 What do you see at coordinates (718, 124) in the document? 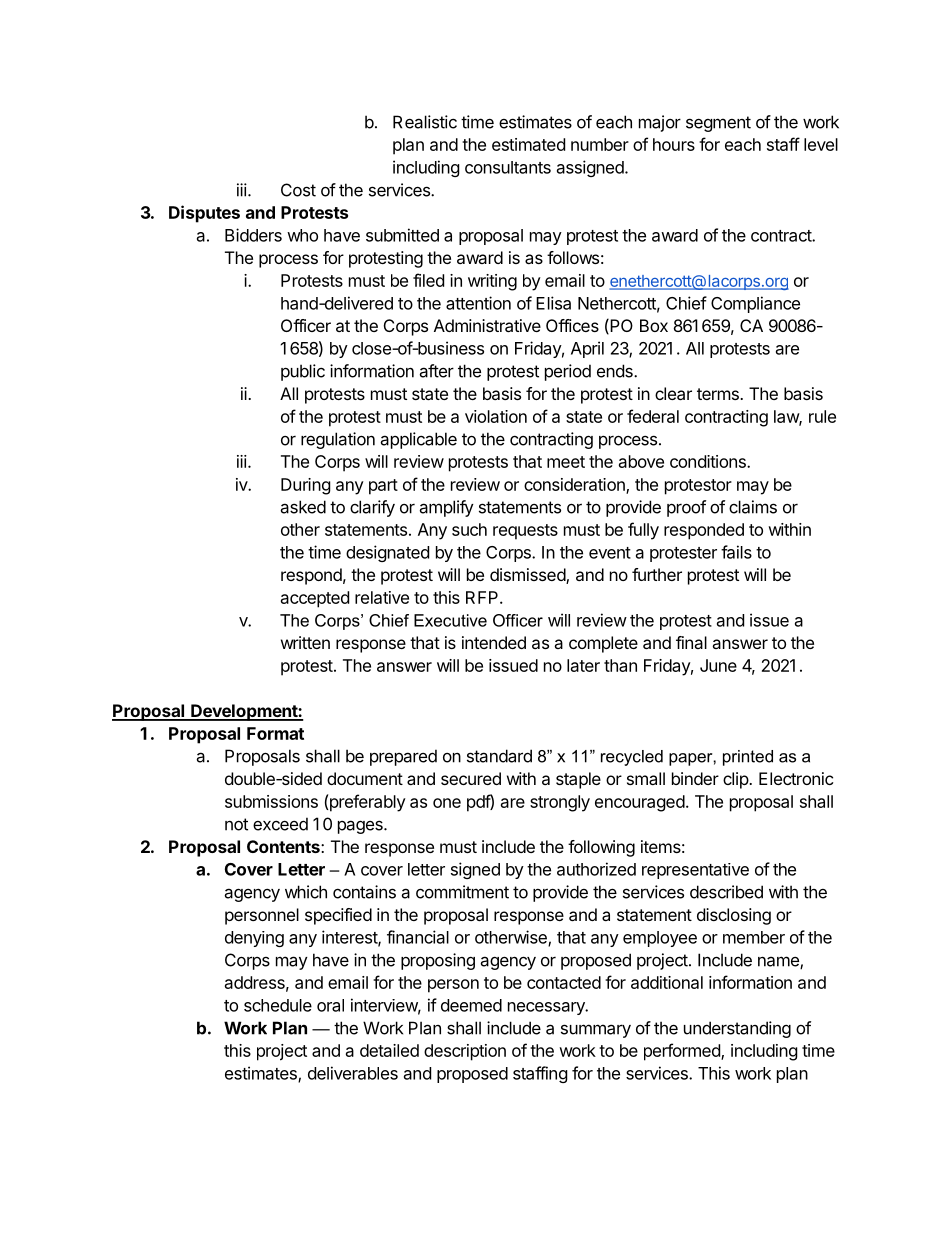
I see `segment` at bounding box center [718, 124].
